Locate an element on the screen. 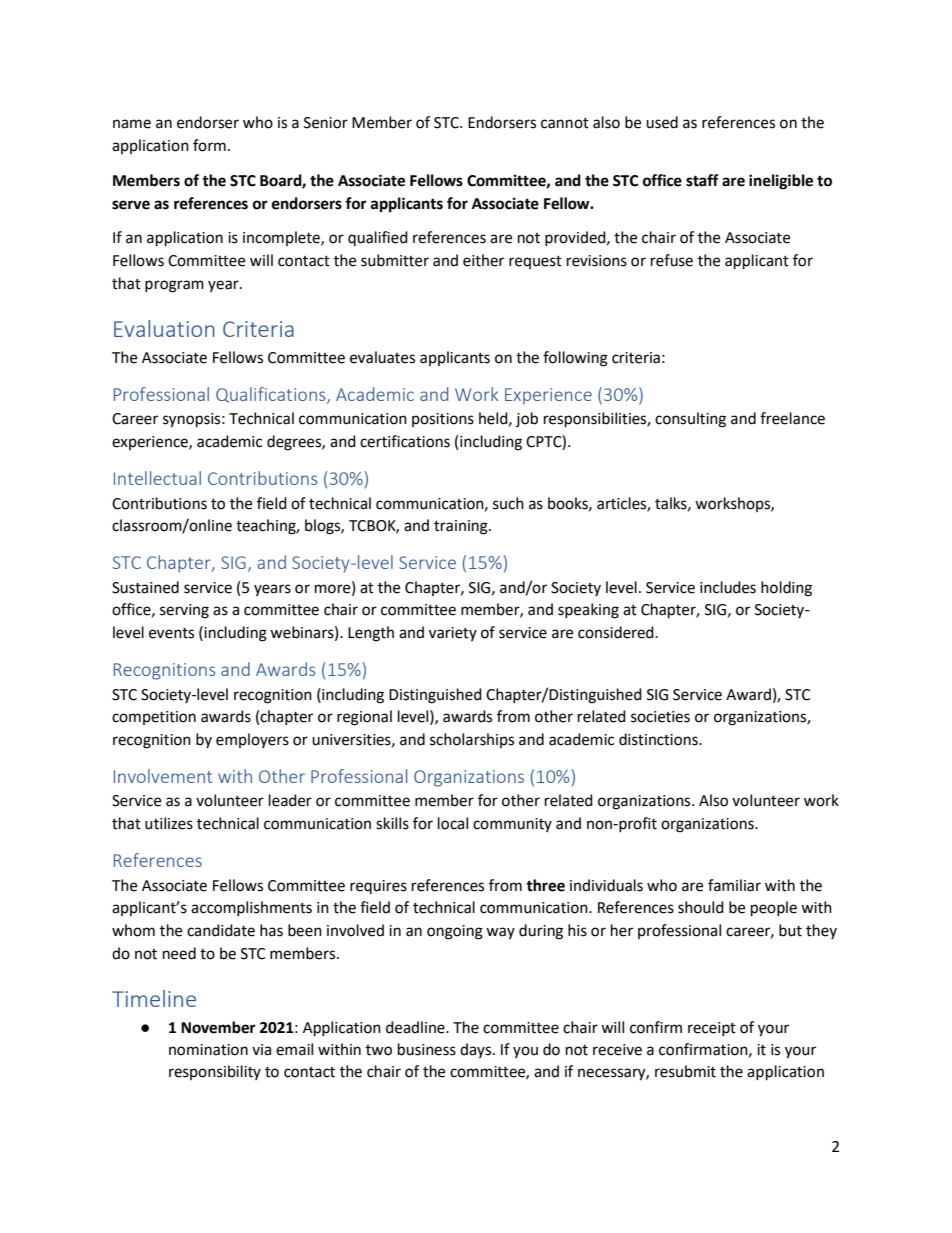 The image size is (952, 1233). serving is located at coordinates (184, 611).
